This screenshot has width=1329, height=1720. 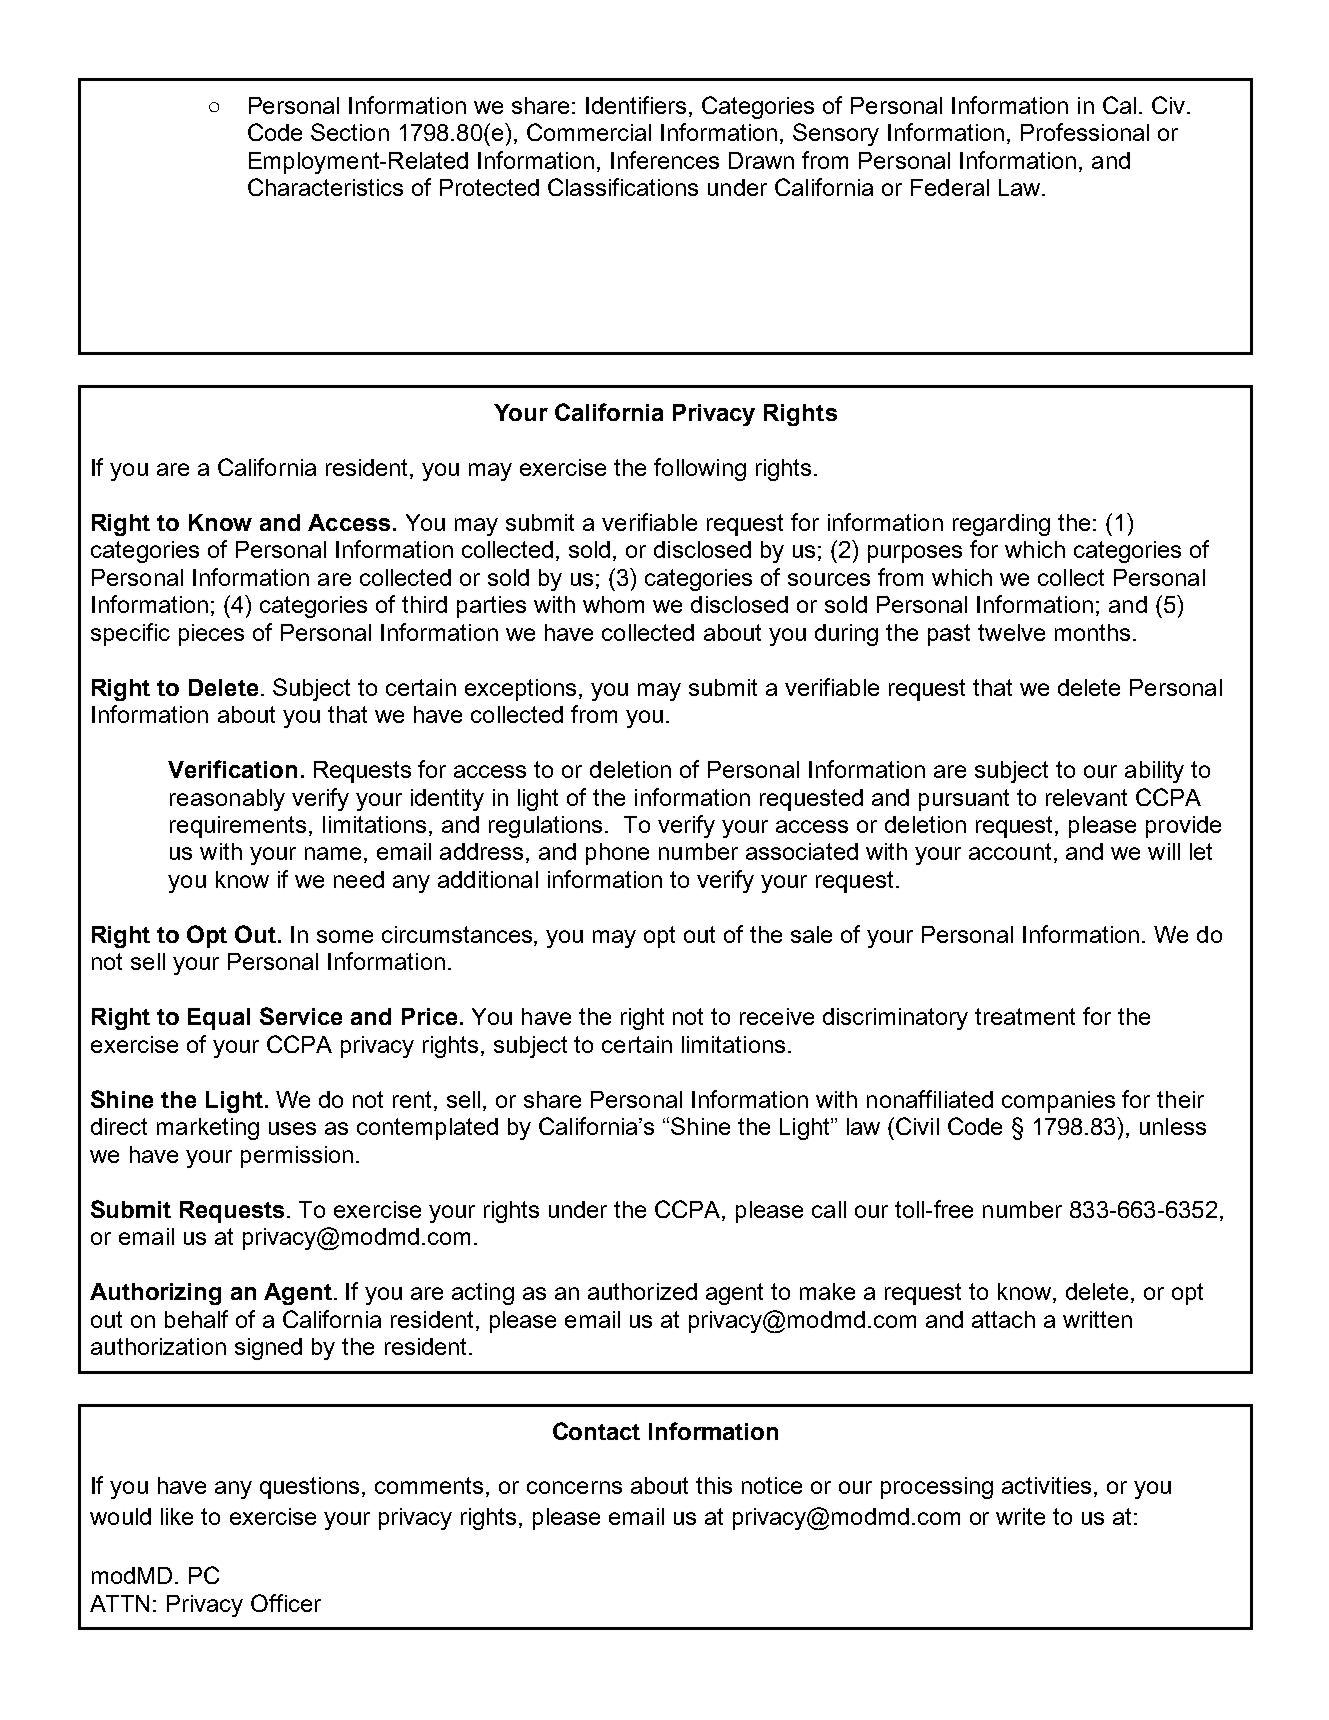 I want to click on write, so click(x=1020, y=1516).
